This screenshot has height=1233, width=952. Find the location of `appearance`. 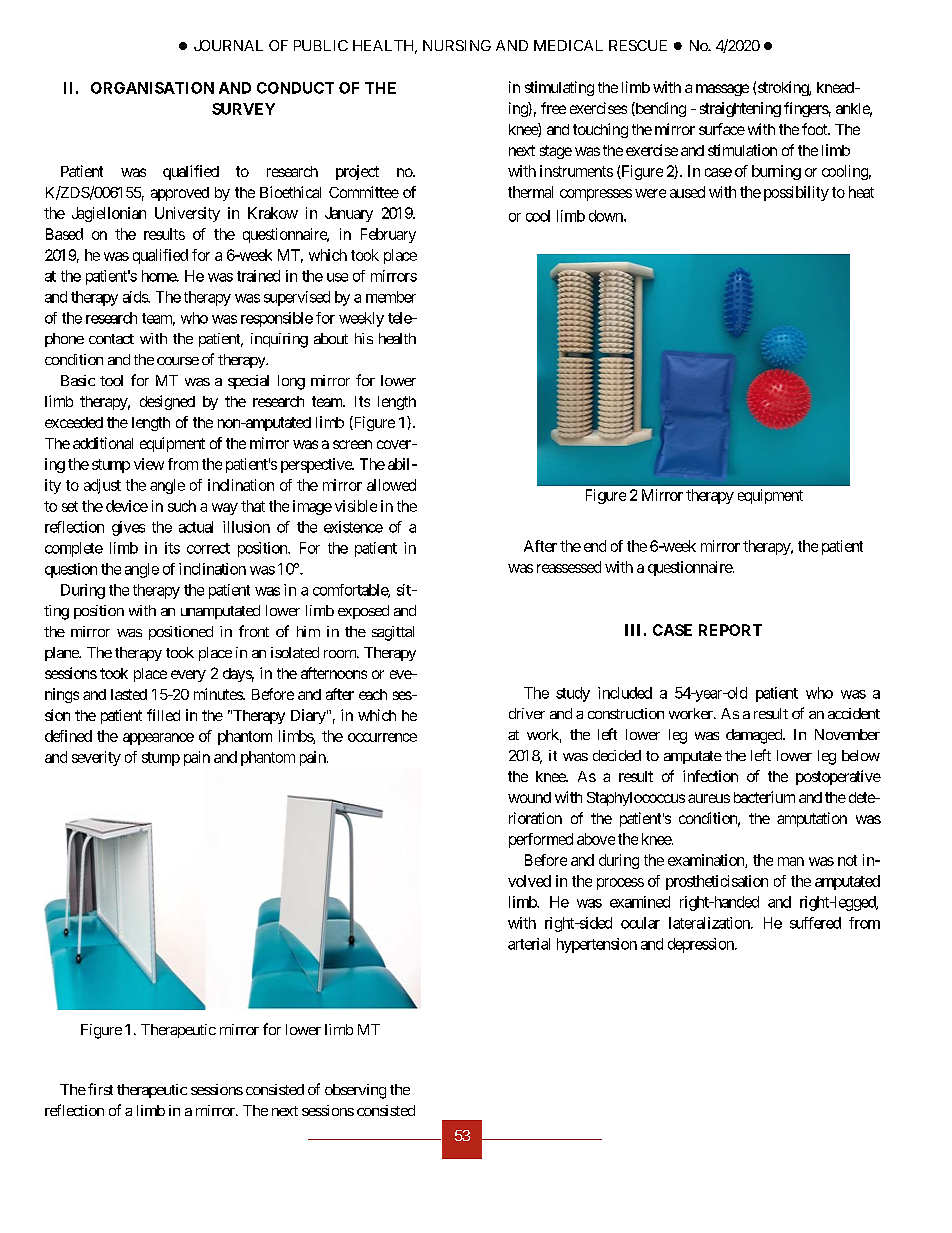

appearance is located at coordinates (158, 739).
